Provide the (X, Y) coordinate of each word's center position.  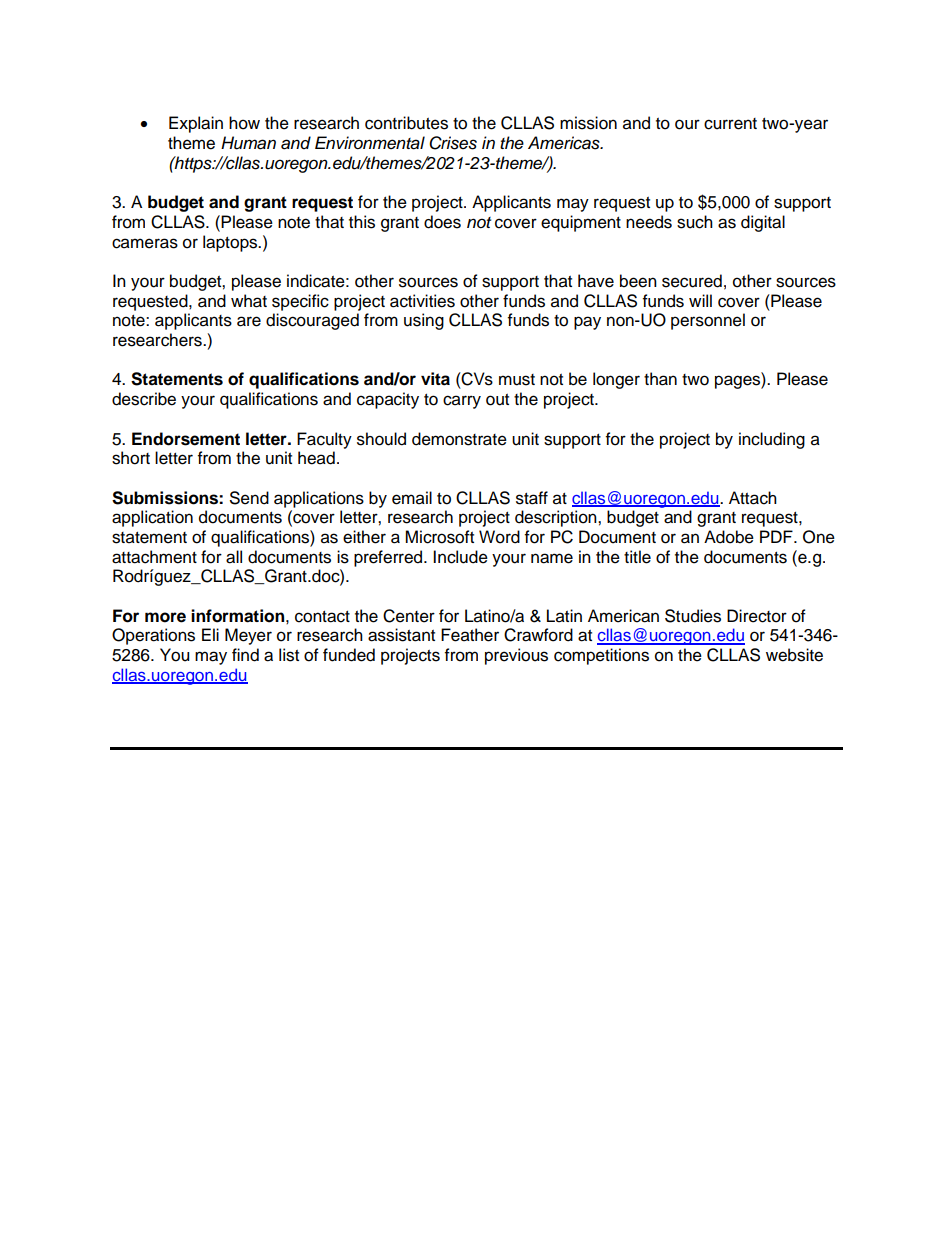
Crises (453, 143)
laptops (231, 243)
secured (692, 281)
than (660, 379)
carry (462, 402)
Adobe (729, 537)
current (730, 124)
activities (422, 301)
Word (499, 537)
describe (144, 399)
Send (249, 498)
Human (248, 143)
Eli (210, 634)
